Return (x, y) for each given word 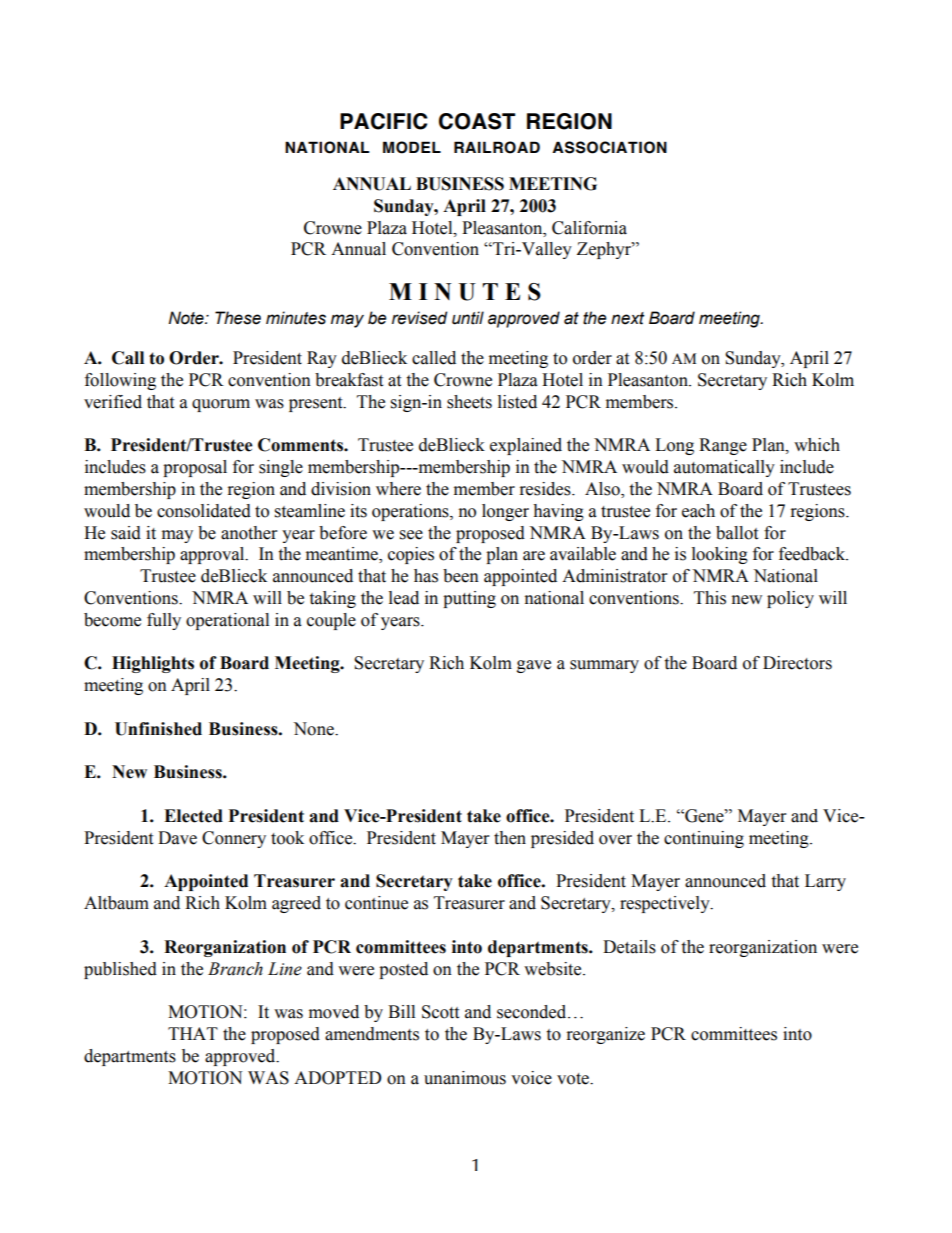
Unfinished (158, 729)
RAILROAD (497, 147)
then (510, 838)
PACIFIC (384, 121)
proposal (195, 468)
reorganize (606, 1035)
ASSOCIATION (609, 147)
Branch (235, 969)
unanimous (465, 1078)
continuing (704, 839)
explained (526, 446)
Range (723, 446)
